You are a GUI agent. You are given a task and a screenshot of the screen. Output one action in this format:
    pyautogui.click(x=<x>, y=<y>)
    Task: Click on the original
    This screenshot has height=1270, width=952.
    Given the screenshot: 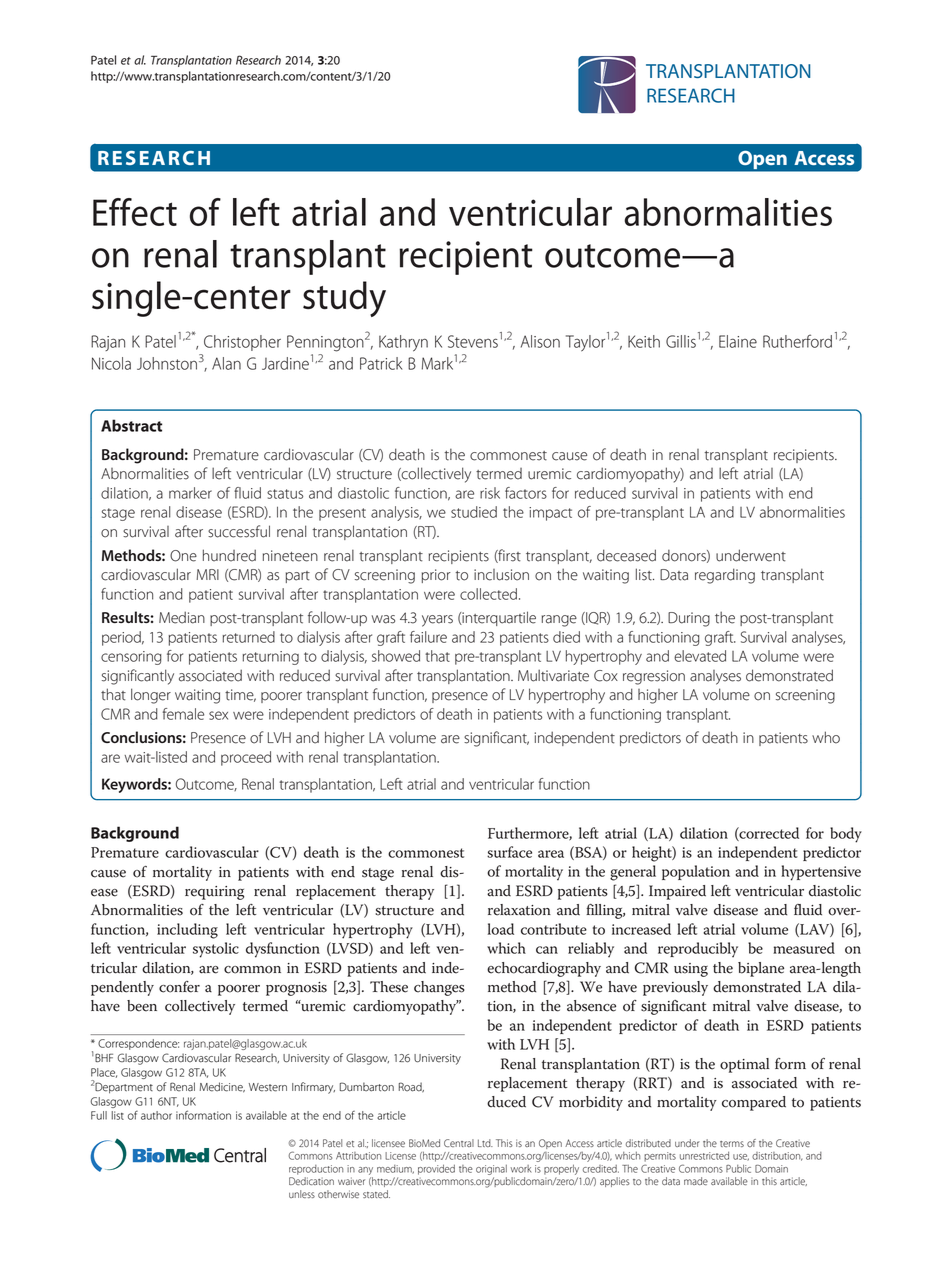 What is the action you would take?
    pyautogui.click(x=491, y=1170)
